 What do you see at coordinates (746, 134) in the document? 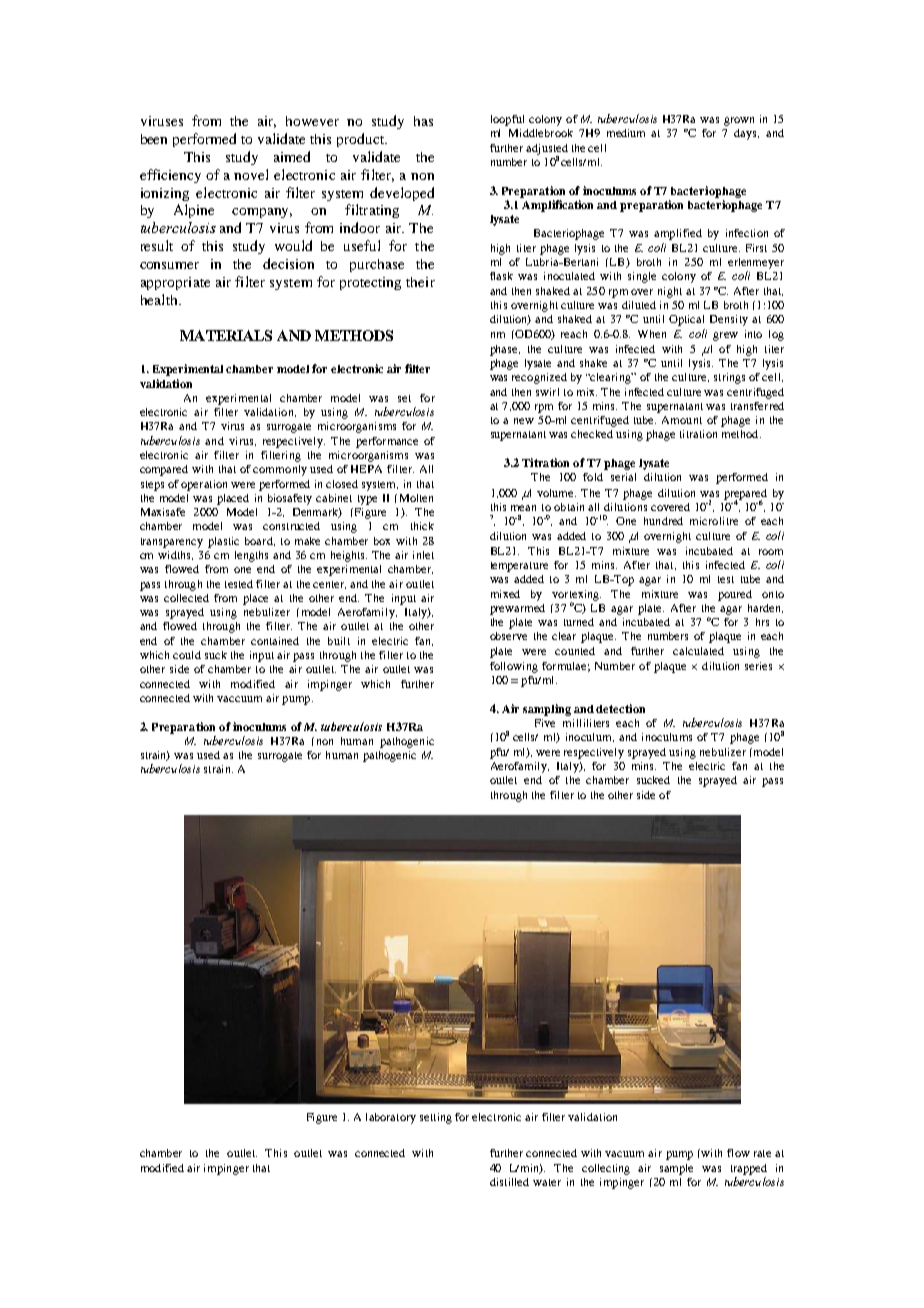
I see `days` at bounding box center [746, 134].
